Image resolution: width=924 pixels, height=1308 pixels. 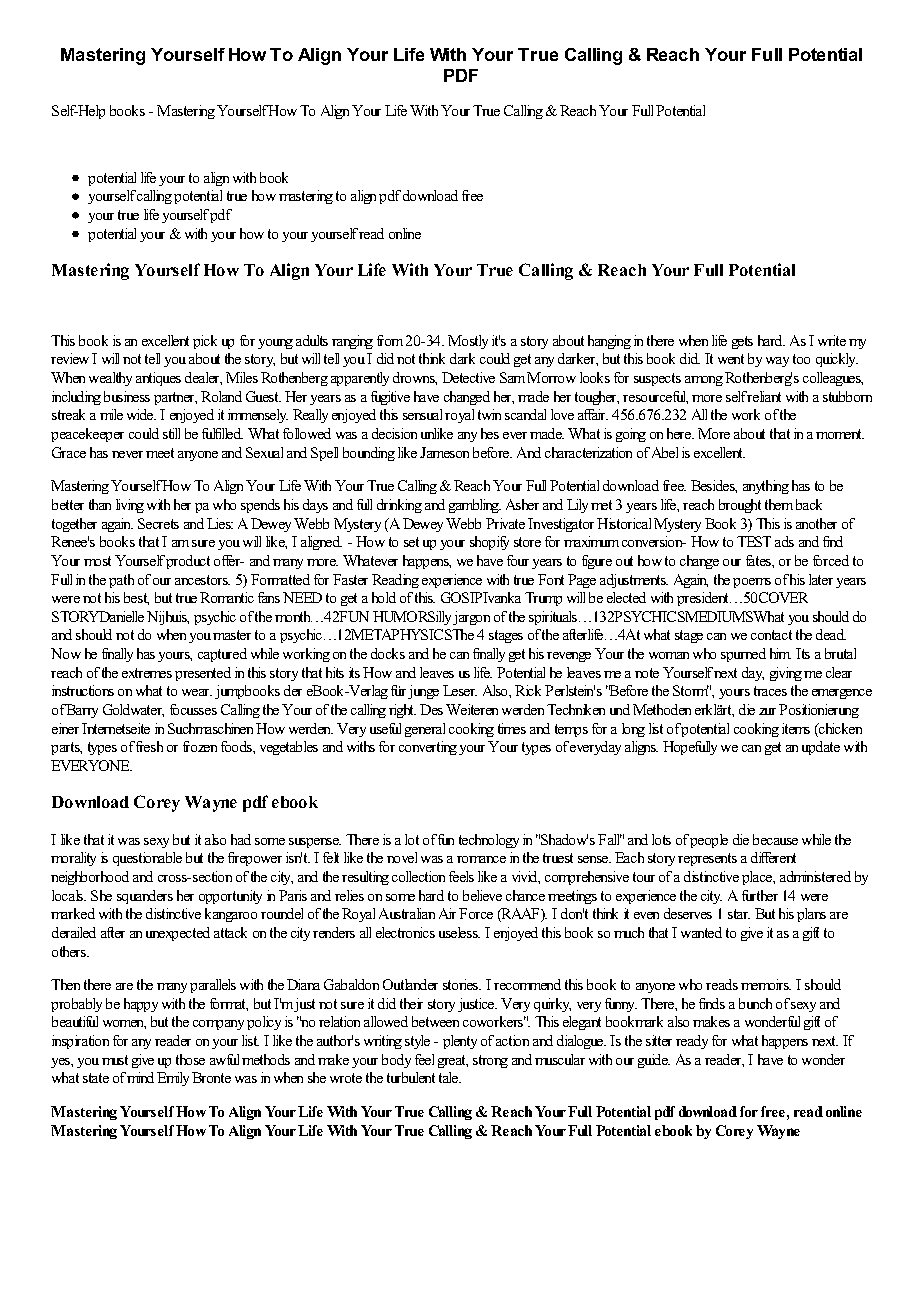 I want to click on shopify, so click(x=489, y=543).
